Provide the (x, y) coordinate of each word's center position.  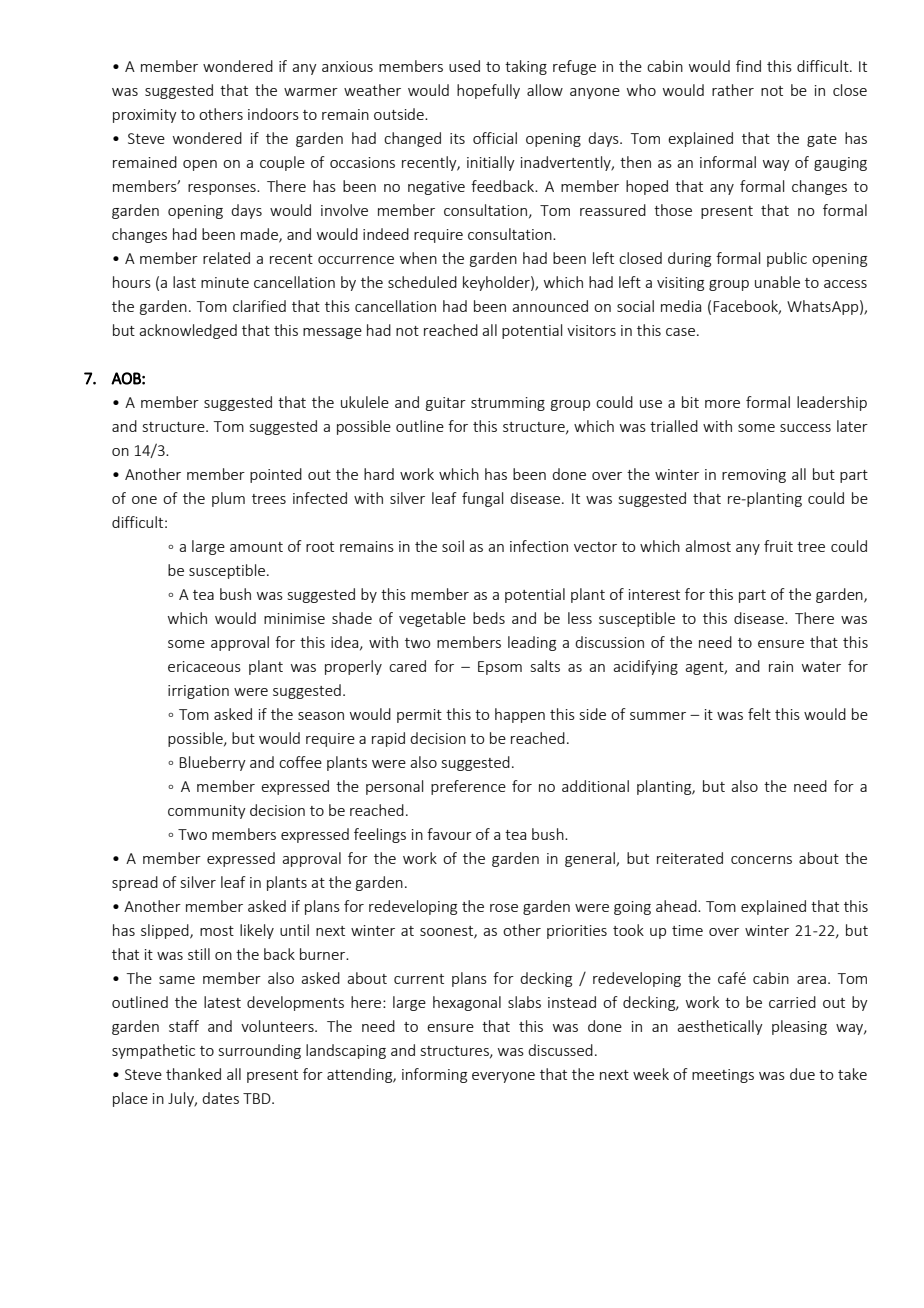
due (802, 1074)
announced (550, 306)
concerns (761, 860)
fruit (778, 546)
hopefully (488, 91)
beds (489, 618)
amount (256, 547)
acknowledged (188, 331)
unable (777, 282)
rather (733, 90)
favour (449, 834)
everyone (503, 1077)
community (207, 812)
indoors (273, 114)
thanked (193, 1074)
